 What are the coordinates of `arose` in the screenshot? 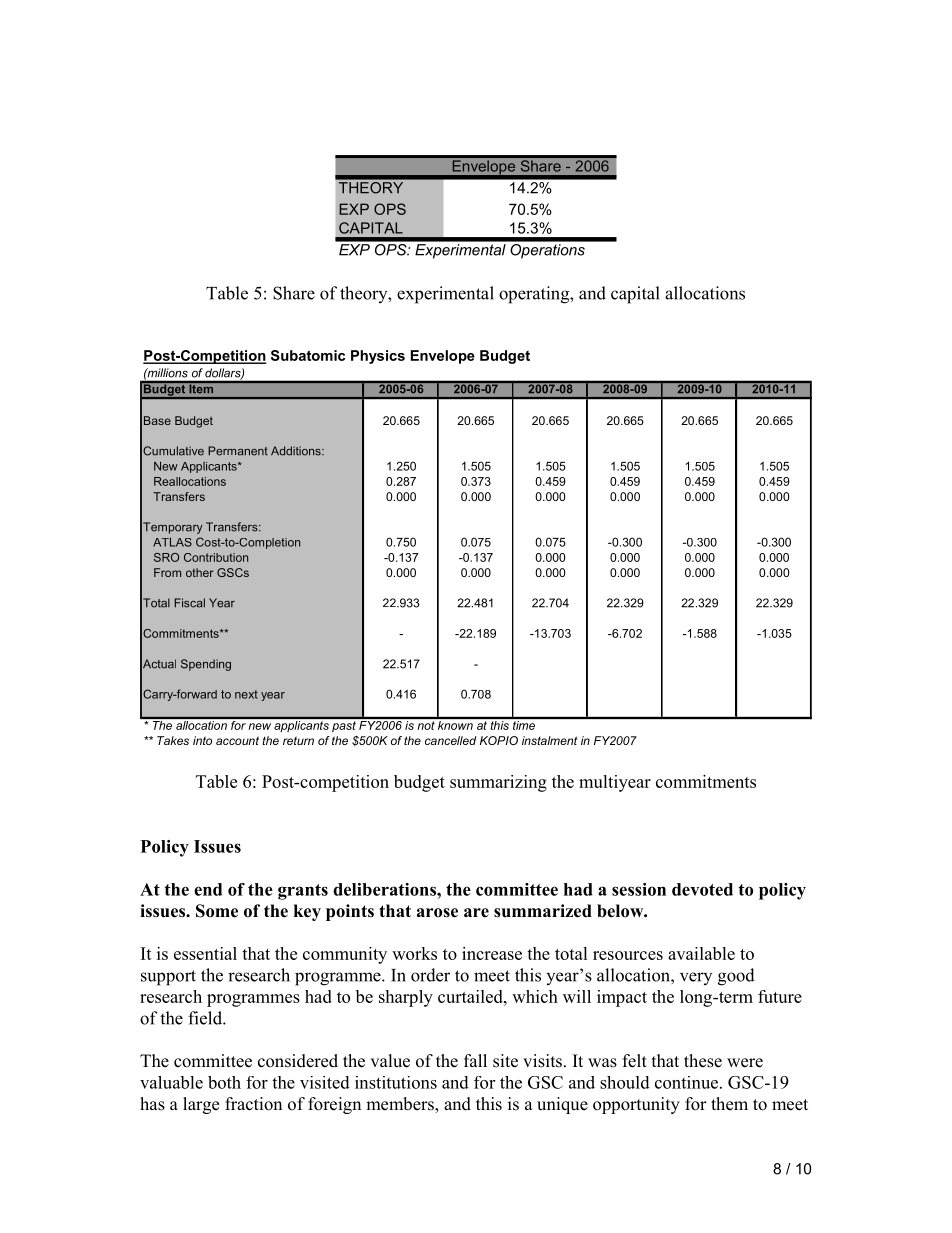 It's located at (437, 913).
